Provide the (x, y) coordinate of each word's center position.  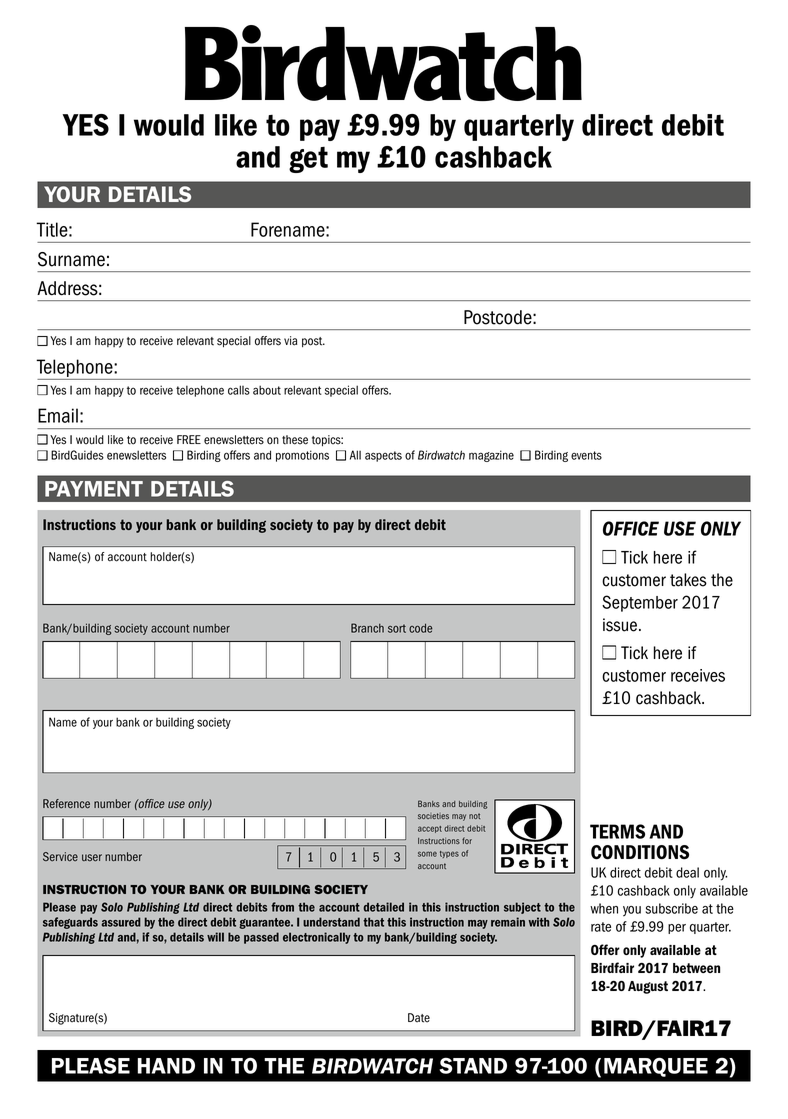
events (586, 455)
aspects (383, 456)
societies (433, 816)
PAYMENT (94, 489)
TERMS (617, 831)
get (308, 160)
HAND (166, 1066)
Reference (66, 804)
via (290, 341)
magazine (491, 456)
